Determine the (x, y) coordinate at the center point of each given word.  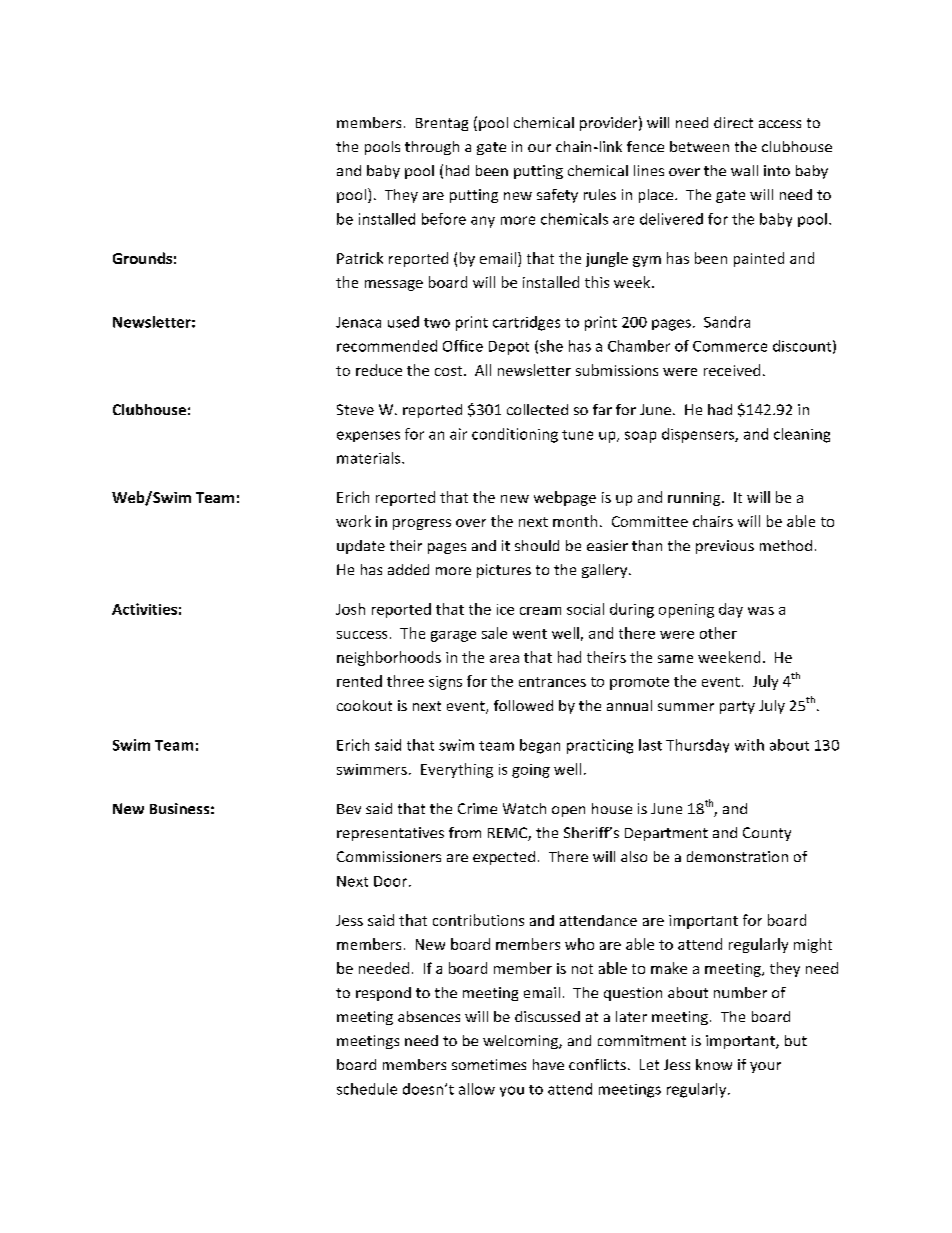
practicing (600, 746)
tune (577, 435)
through (432, 148)
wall (744, 170)
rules (600, 194)
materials (370, 458)
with (749, 745)
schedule (367, 1089)
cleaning (802, 435)
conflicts (597, 1064)
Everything (457, 770)
